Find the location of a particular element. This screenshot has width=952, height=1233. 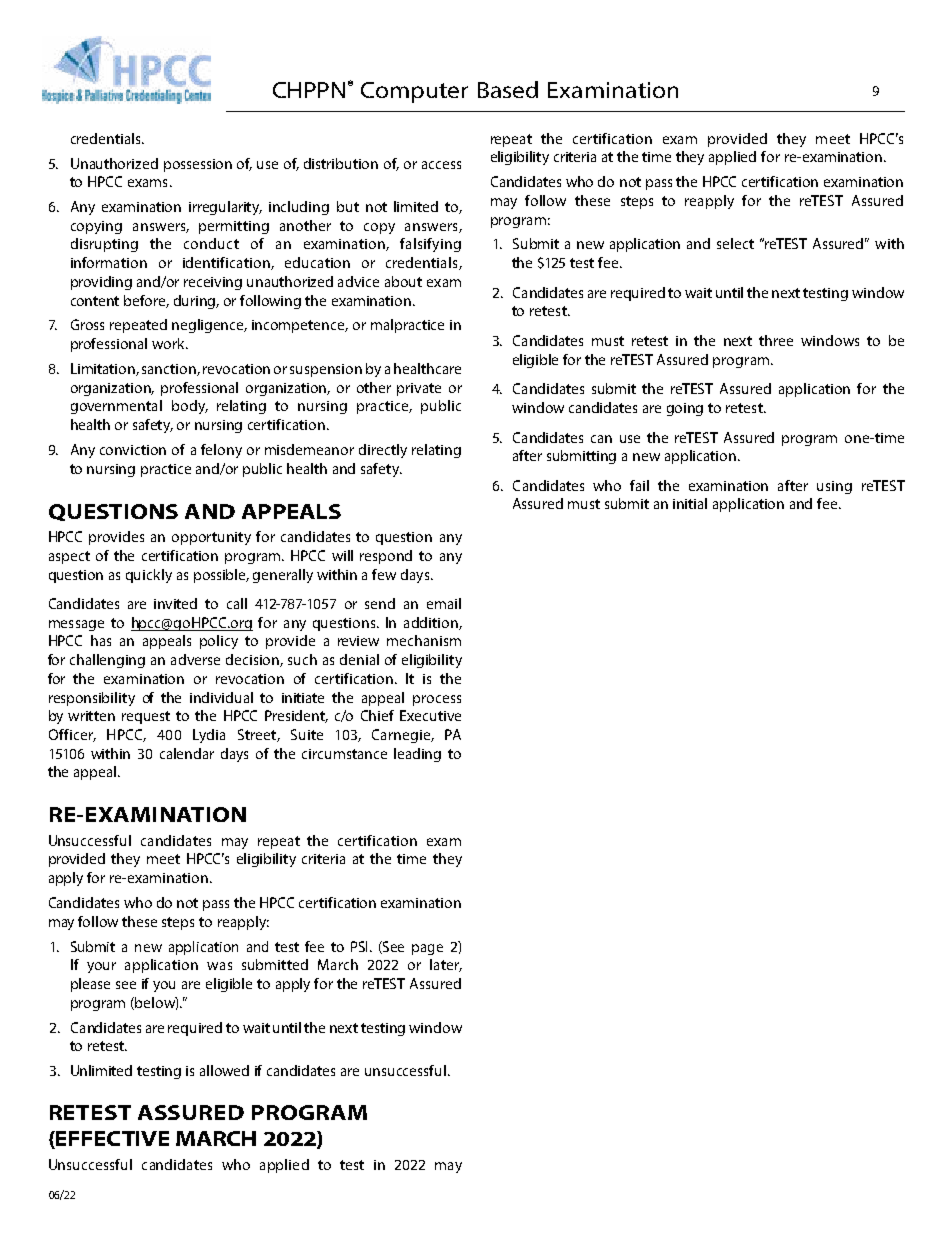

EFFECTIVE is located at coordinates (111, 1140).
